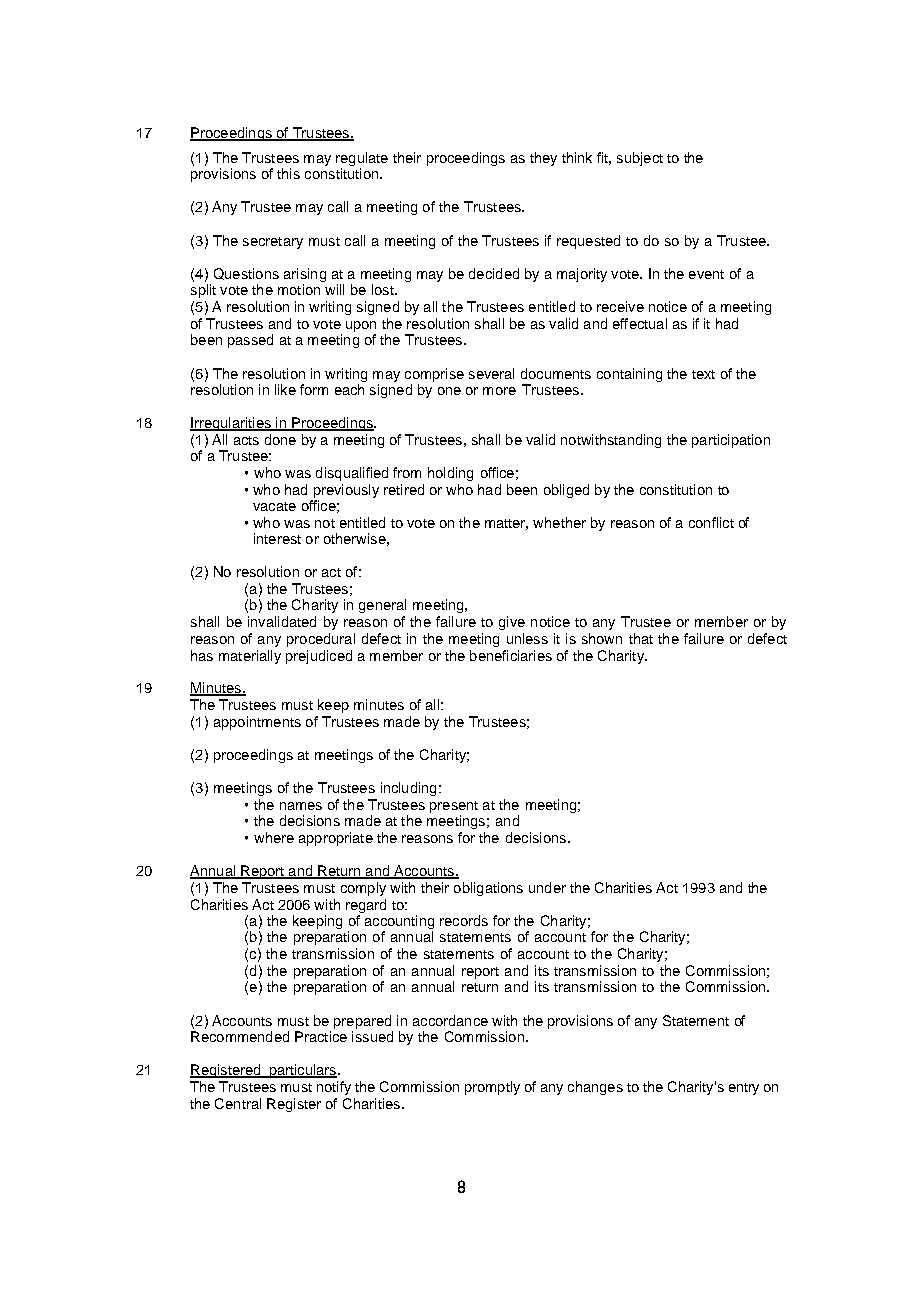 The width and height of the document is (924, 1307). I want to click on promptly, so click(492, 1088).
